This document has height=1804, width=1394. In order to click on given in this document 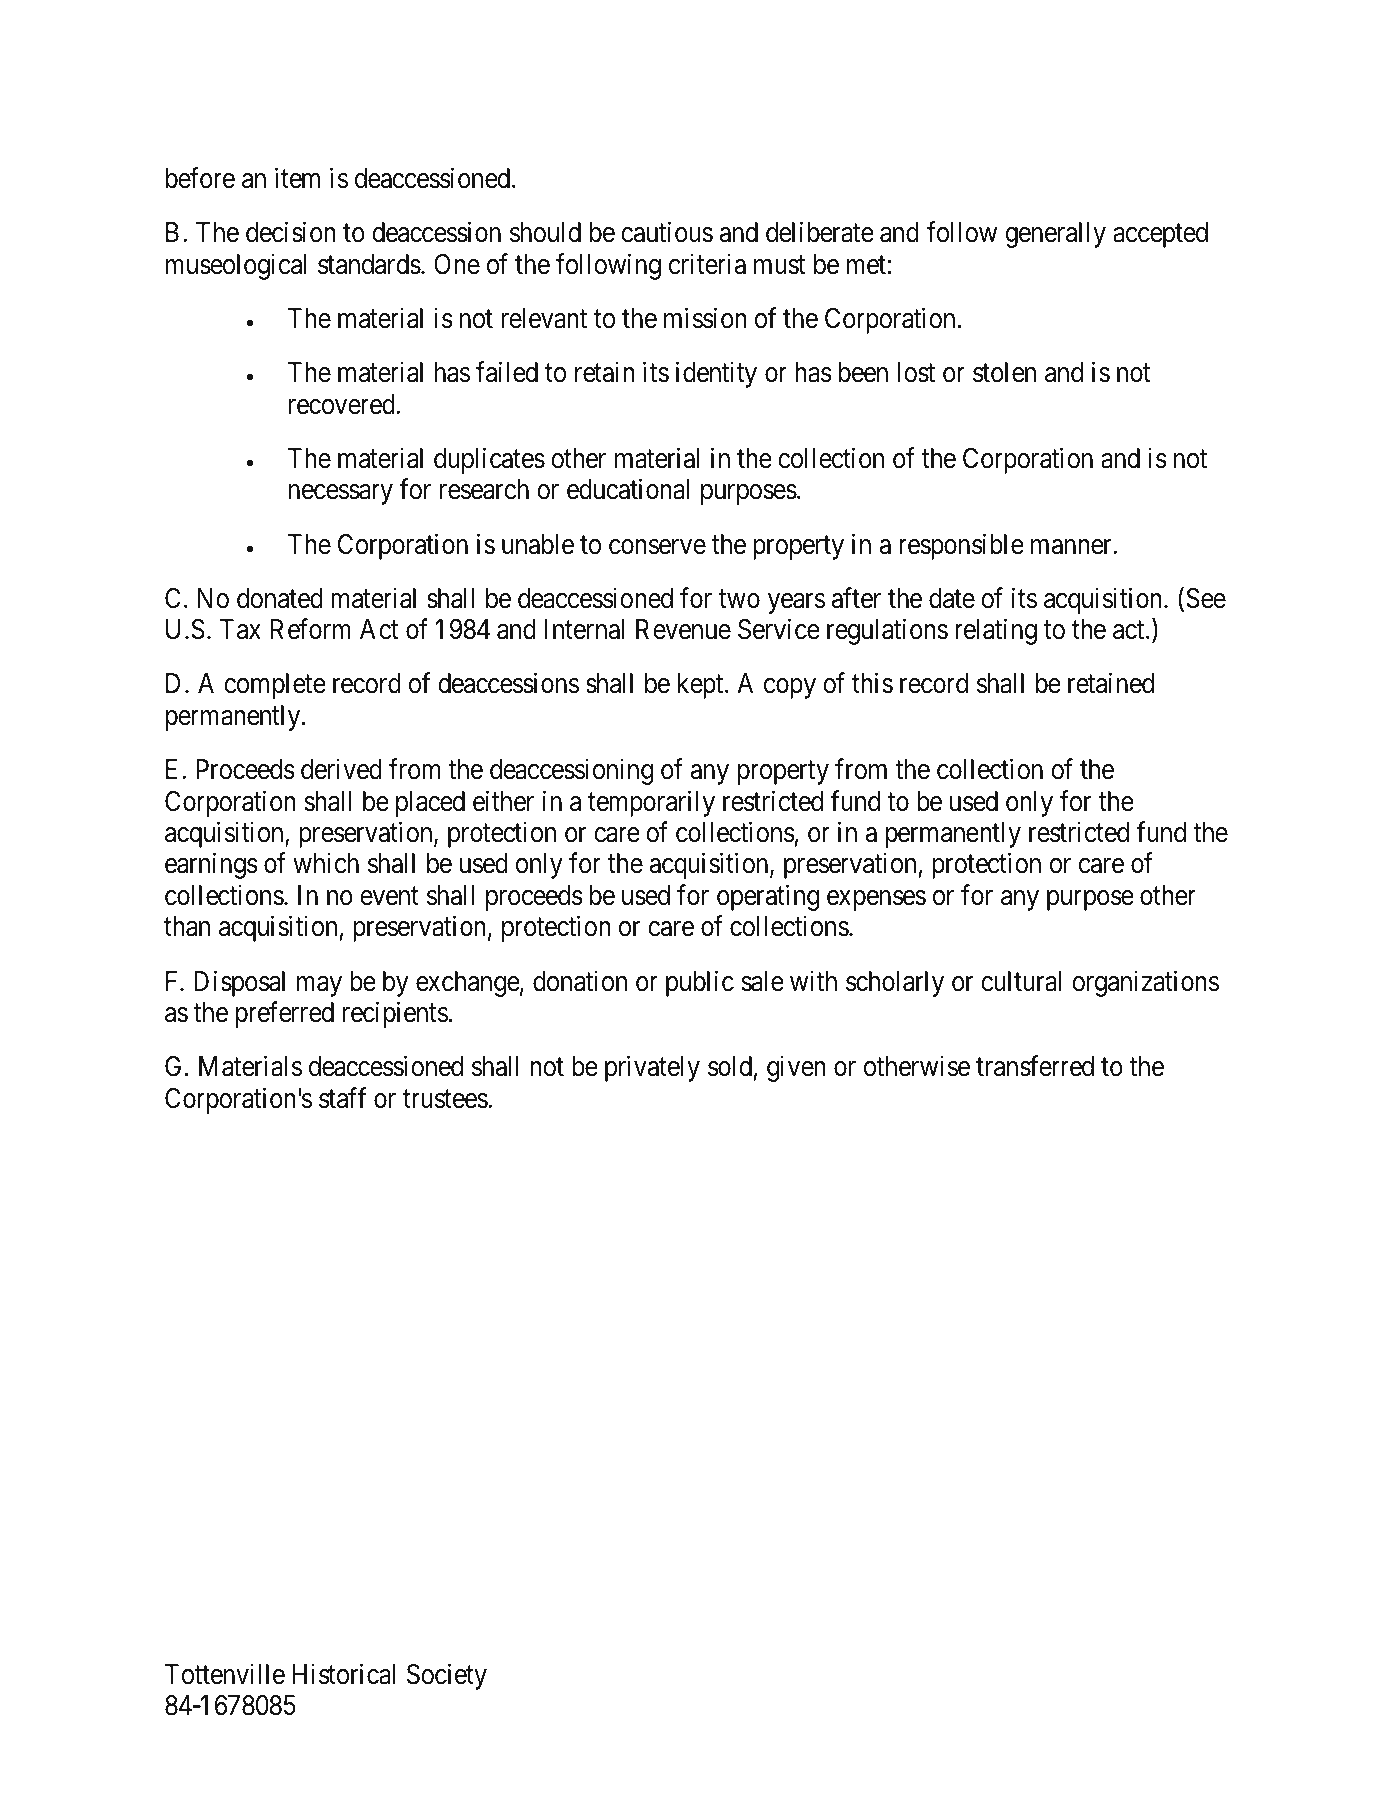, I will do `click(796, 1069)`.
